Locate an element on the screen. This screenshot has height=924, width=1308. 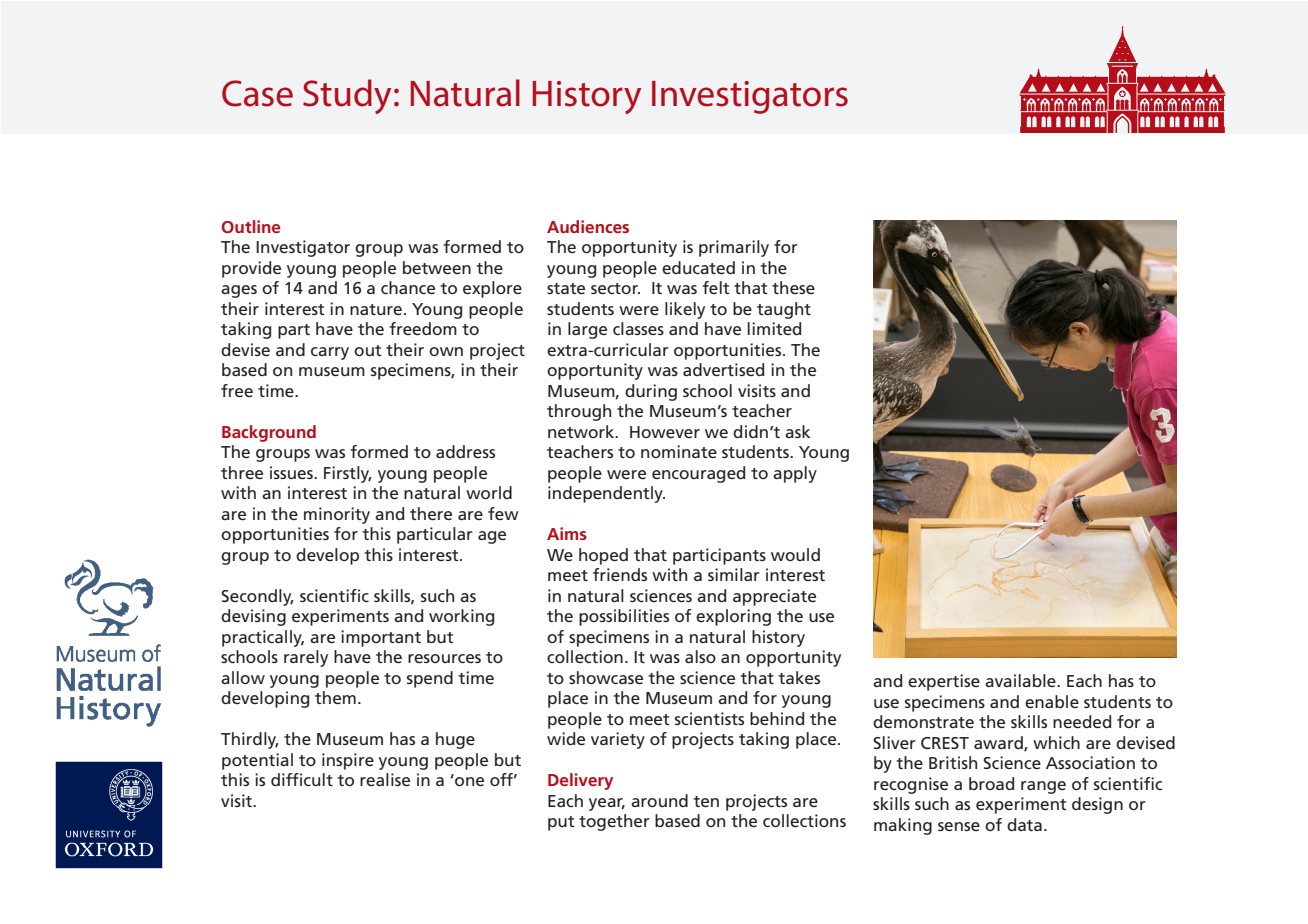
Study is located at coordinates (347, 96).
